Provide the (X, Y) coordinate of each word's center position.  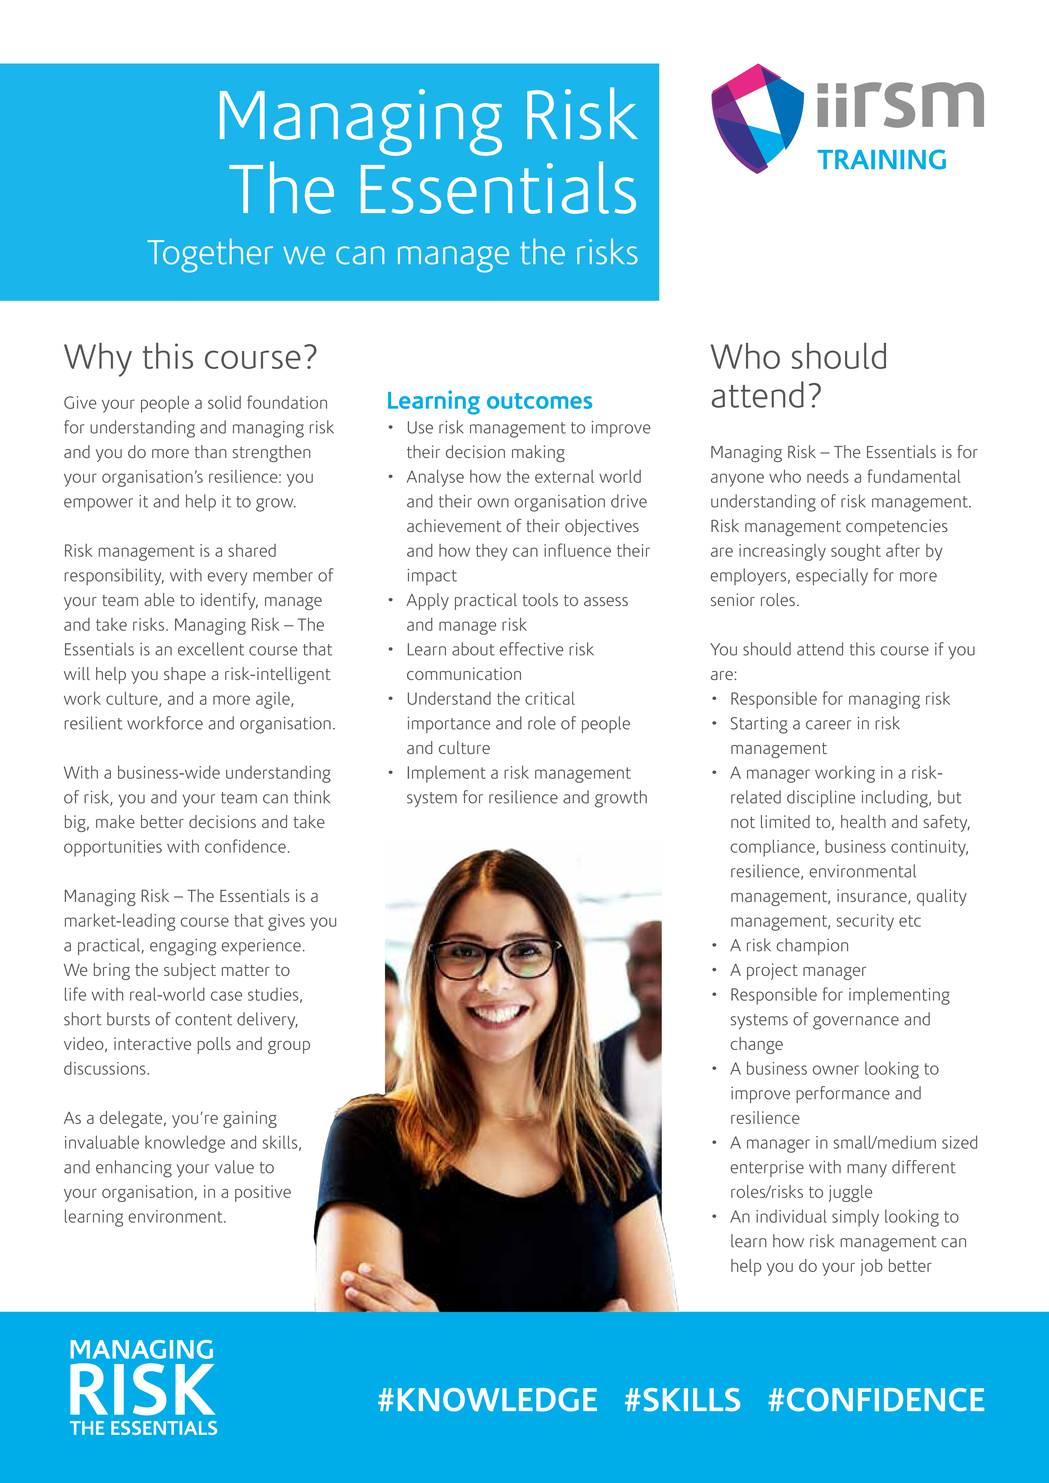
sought (856, 552)
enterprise (767, 1168)
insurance (873, 896)
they (492, 552)
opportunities (113, 848)
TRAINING (882, 159)
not (743, 822)
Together (210, 255)
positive (263, 1193)
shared (252, 550)
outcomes (539, 401)
